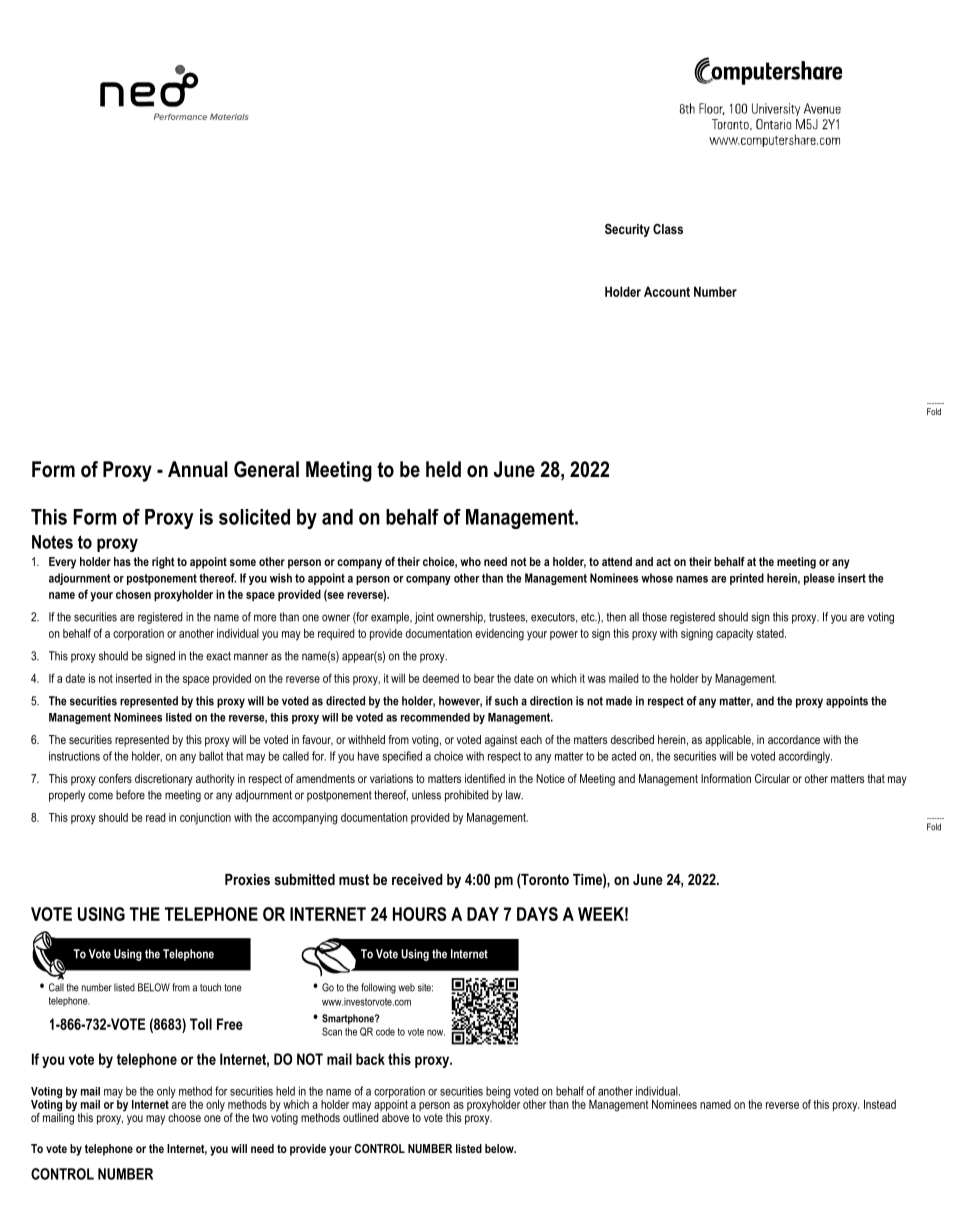 This image has width=953, height=1232. Describe the element at coordinates (747, 579) in the image. I see `printed` at that location.
